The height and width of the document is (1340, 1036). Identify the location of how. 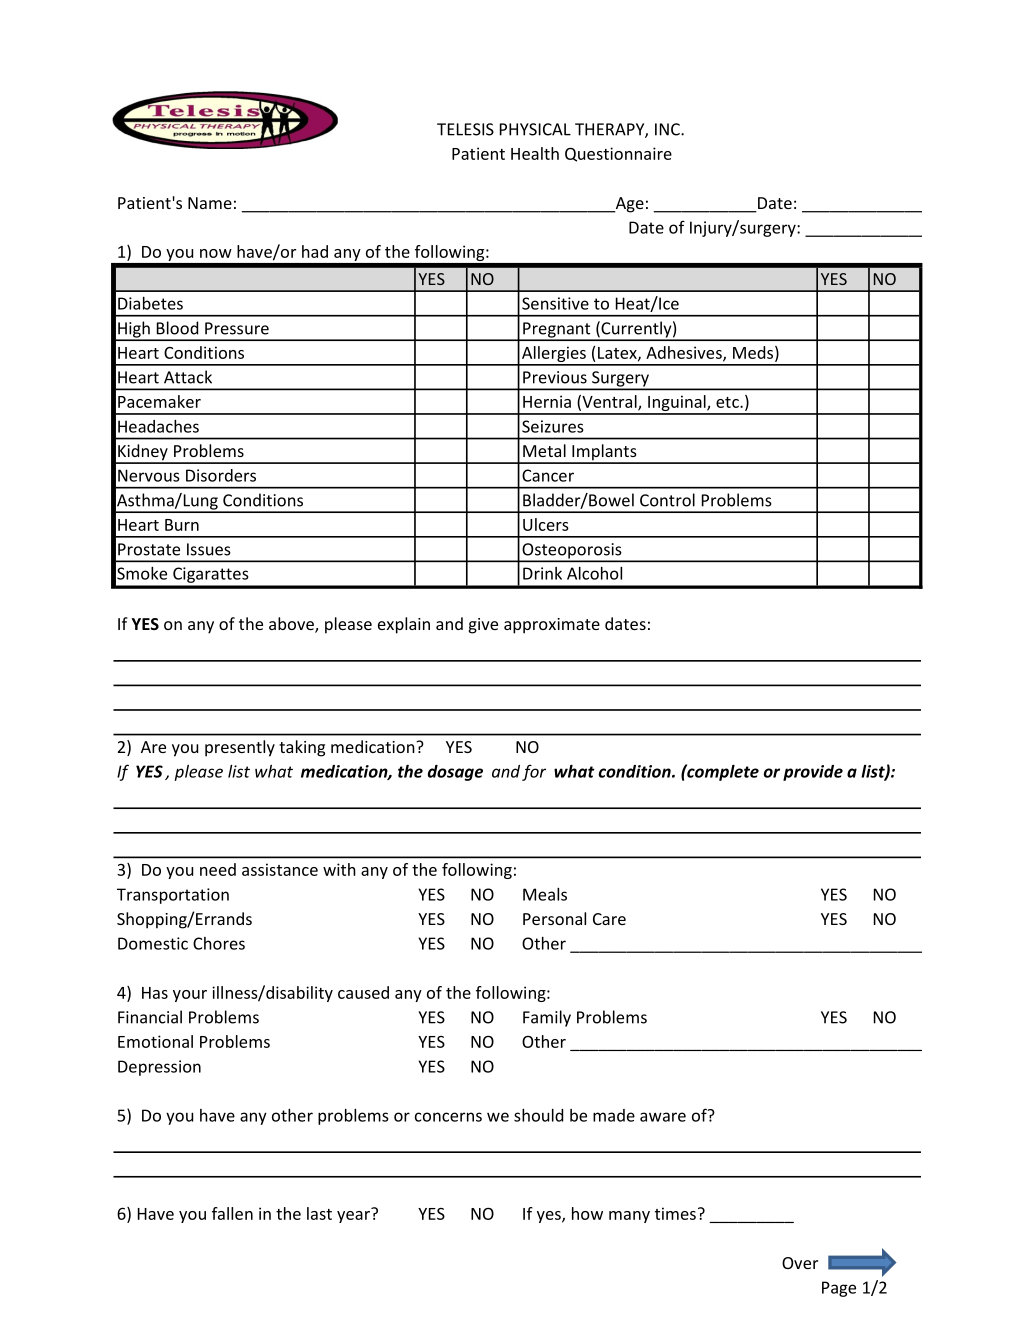
(587, 1213).
